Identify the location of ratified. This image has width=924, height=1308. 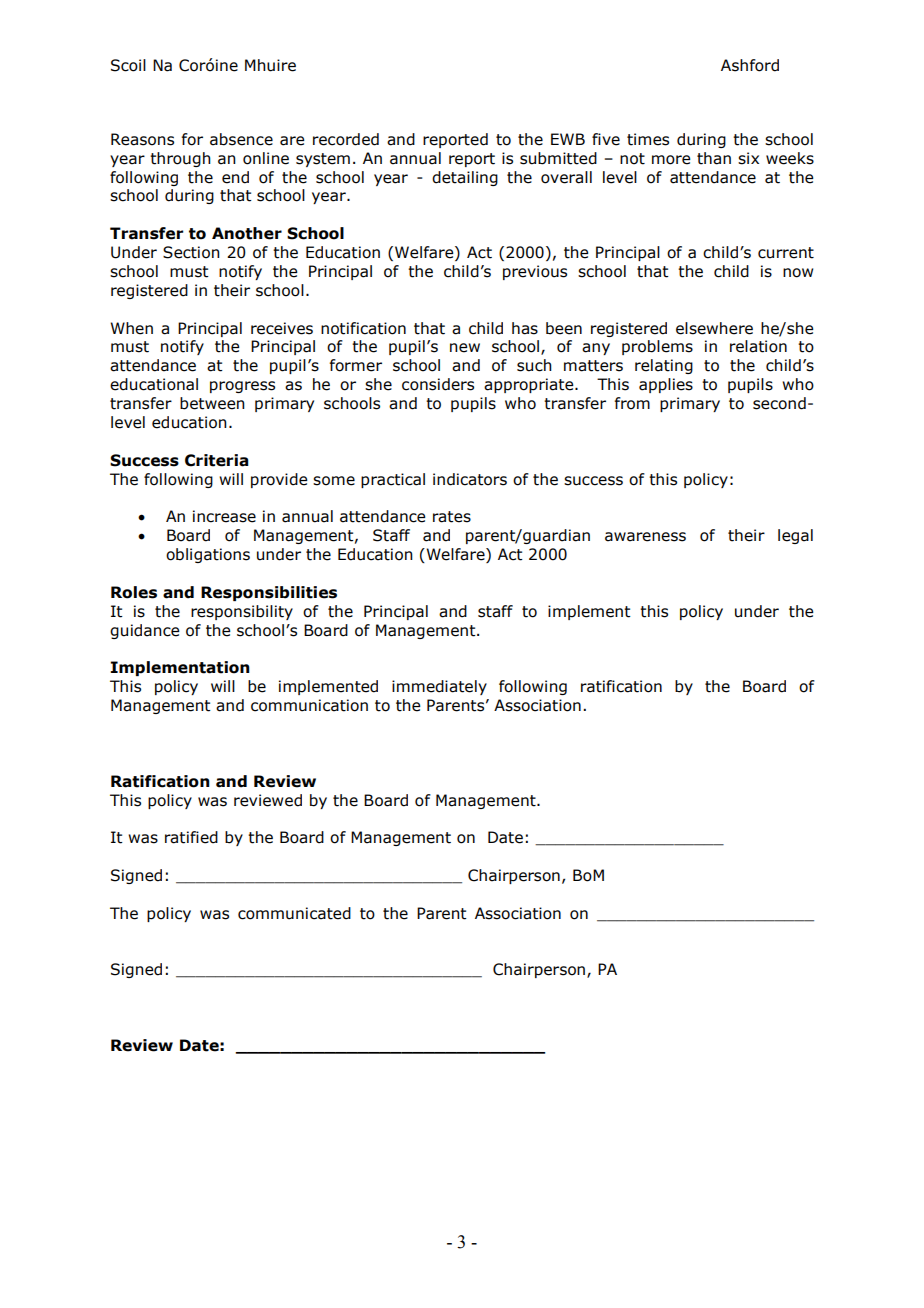
(191, 837).
